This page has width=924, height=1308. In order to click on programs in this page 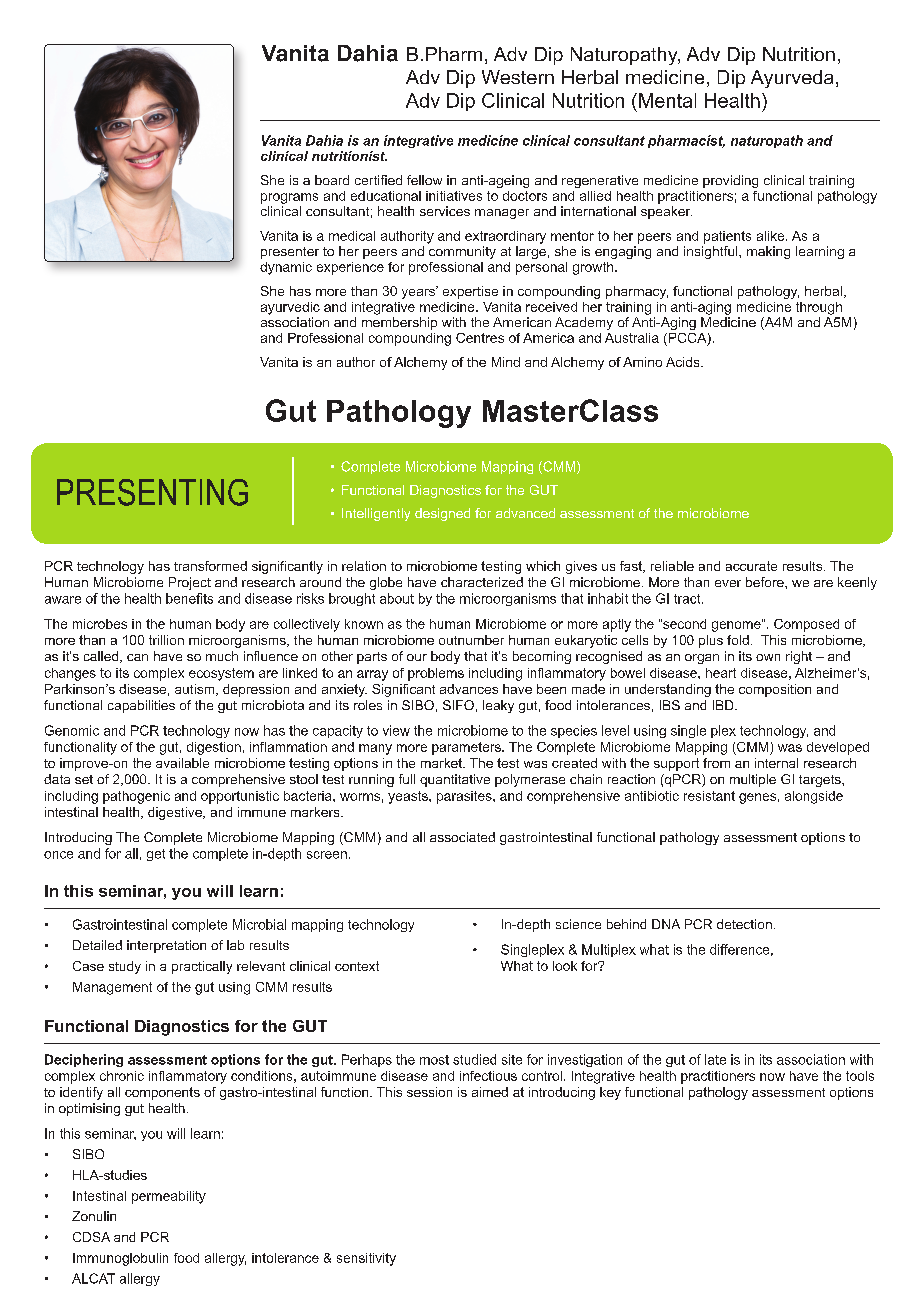, I will do `click(289, 198)`.
